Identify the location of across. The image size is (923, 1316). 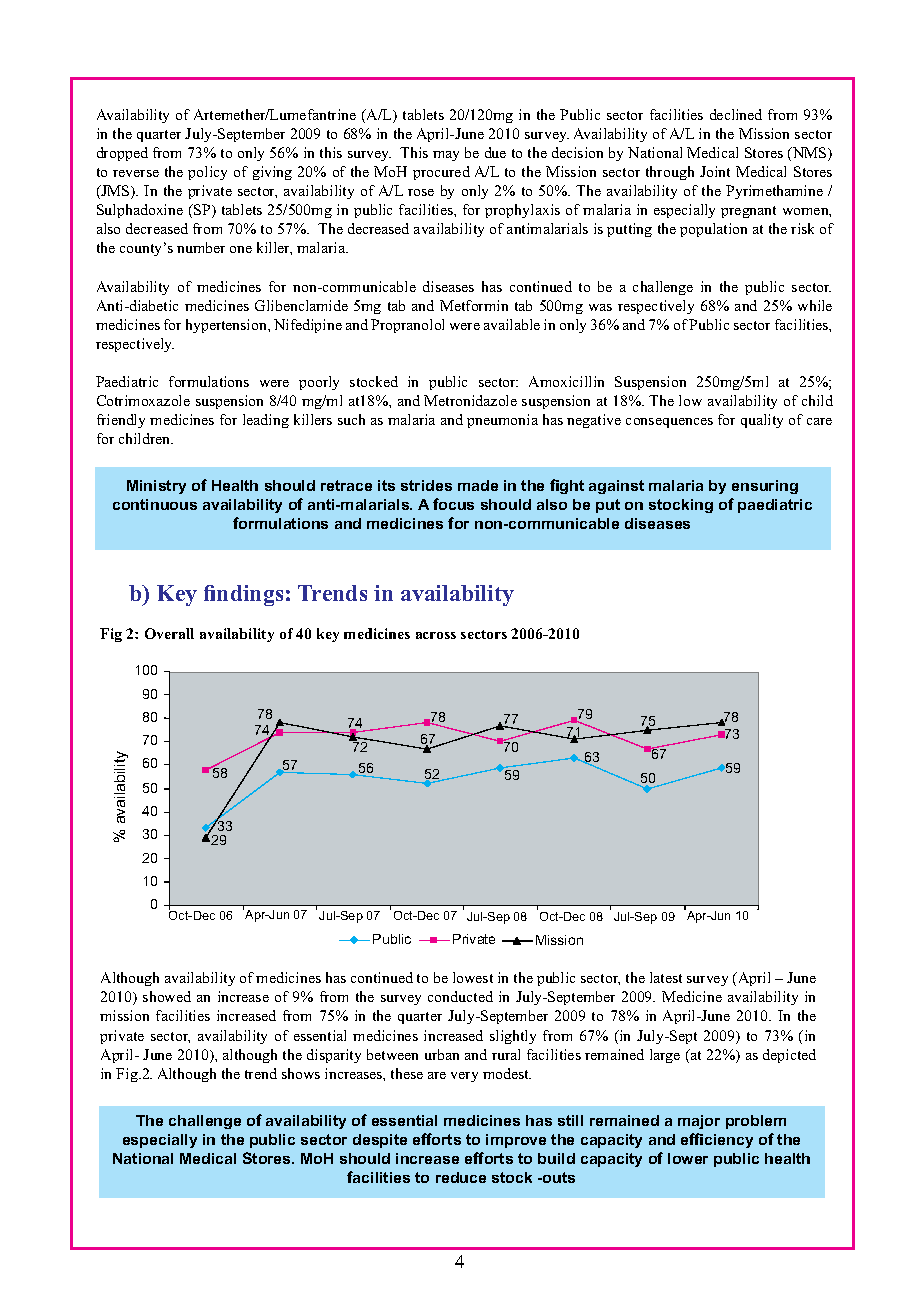
(436, 635).
